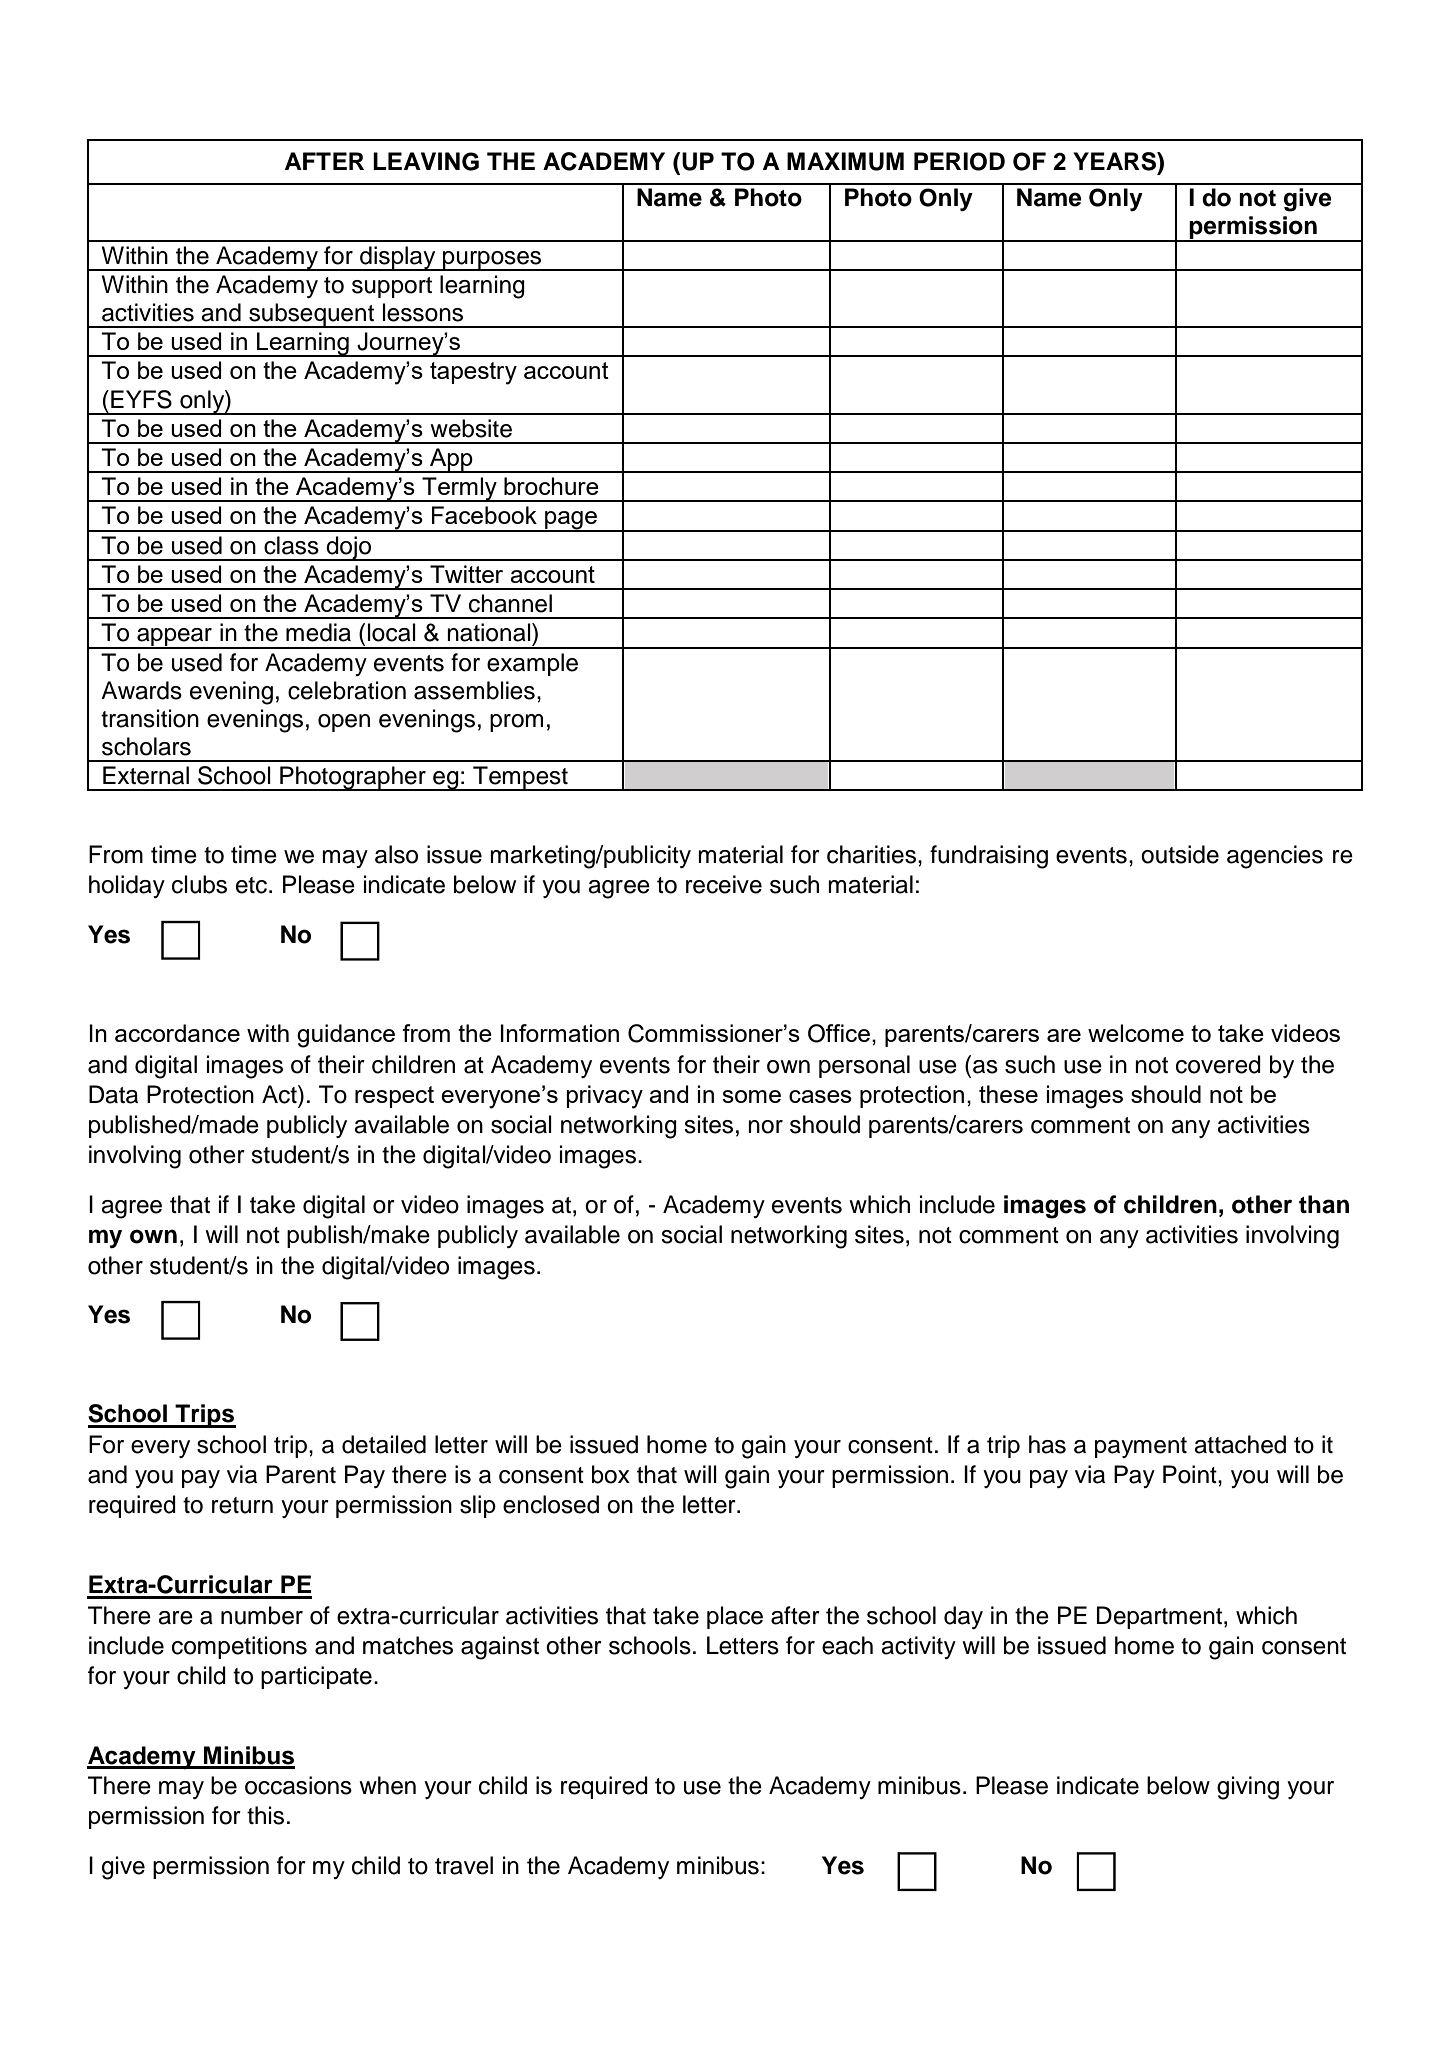 This image has width=1450, height=2051. I want to click on media, so click(318, 632).
